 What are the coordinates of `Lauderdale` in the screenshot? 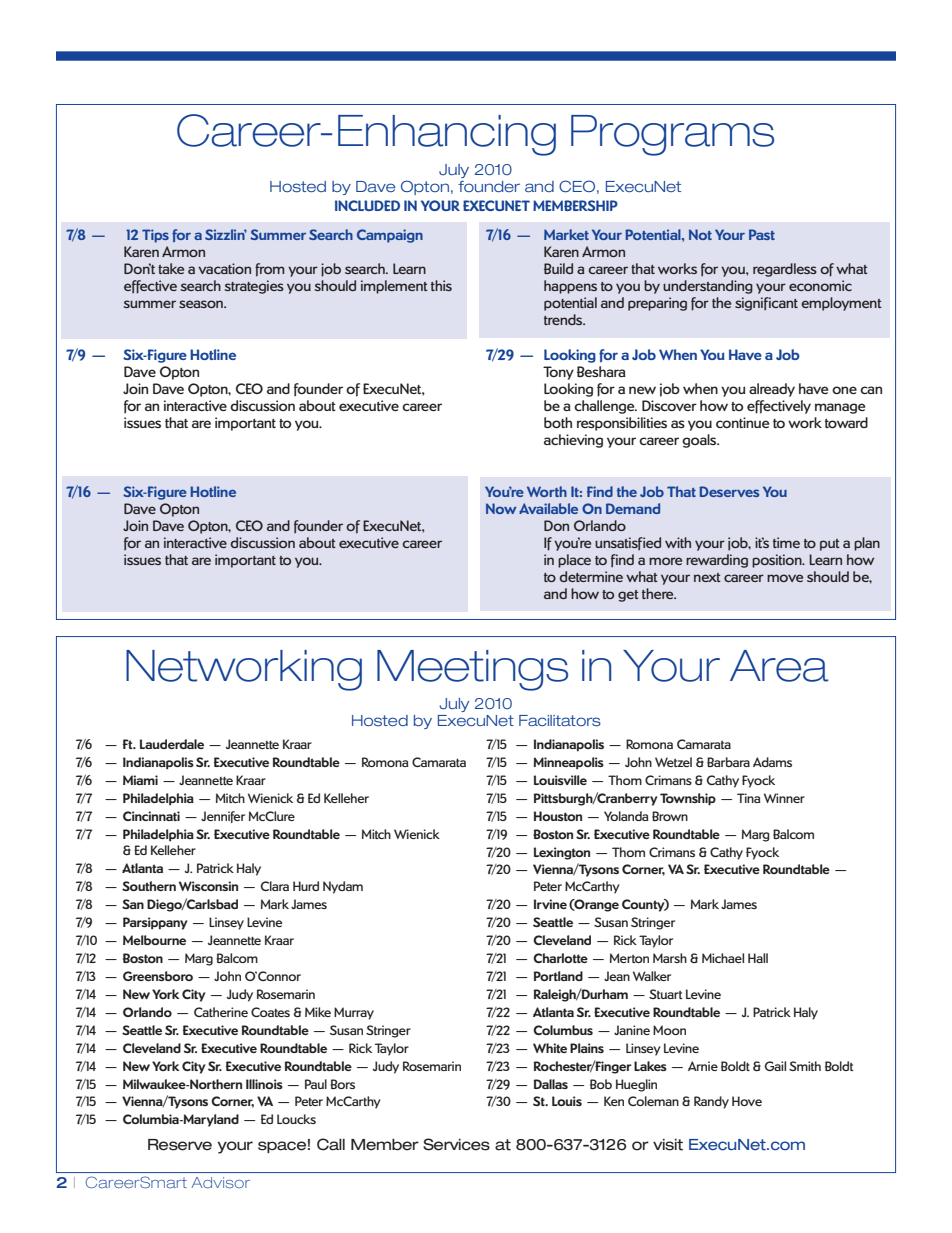 It's located at (172, 744).
